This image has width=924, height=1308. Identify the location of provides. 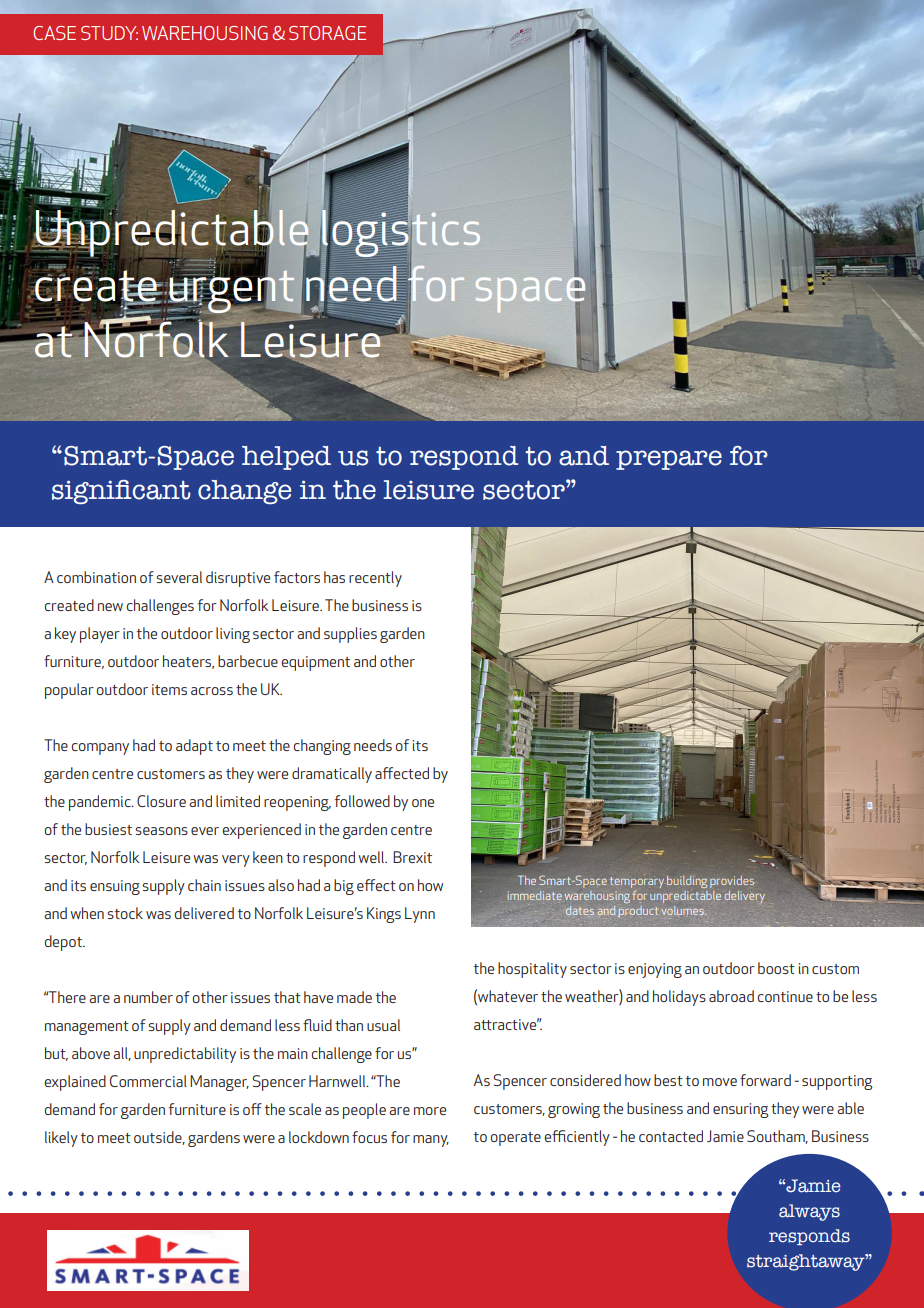
(732, 882).
